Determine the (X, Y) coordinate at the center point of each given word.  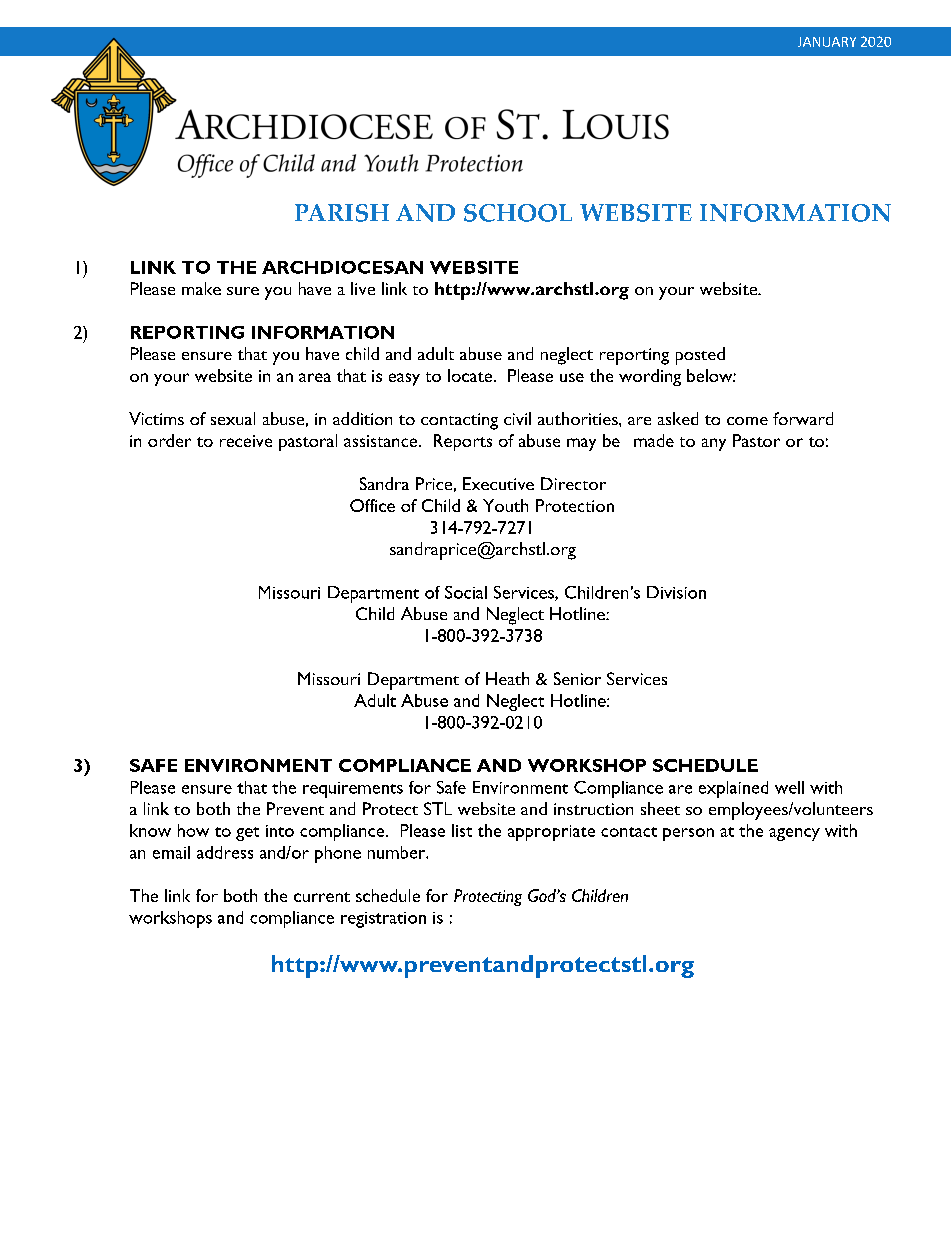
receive (246, 441)
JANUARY (827, 42)
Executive (498, 483)
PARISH (342, 213)
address (225, 852)
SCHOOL (518, 213)
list (462, 830)
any (714, 444)
